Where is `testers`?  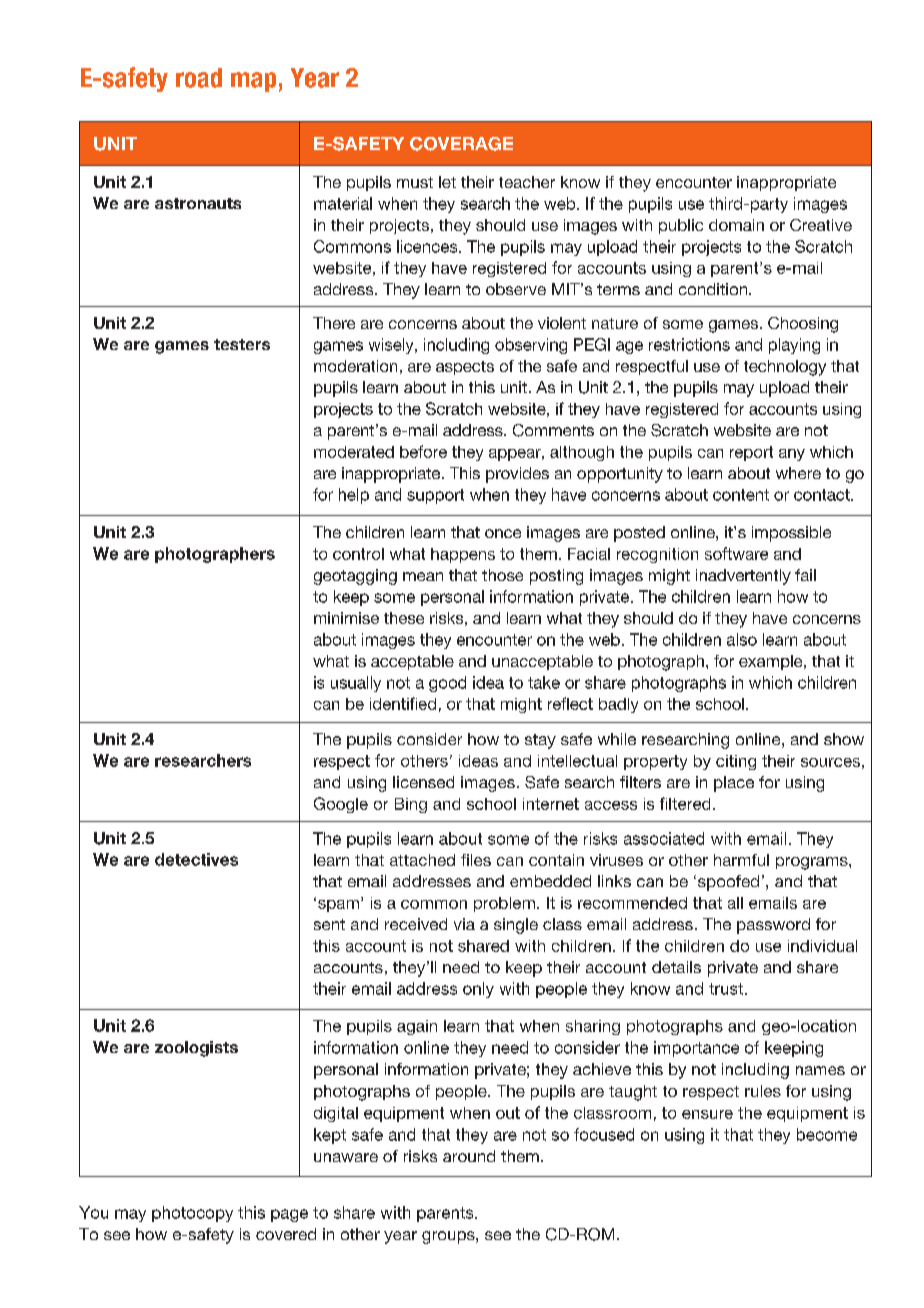
testers is located at coordinates (242, 344).
